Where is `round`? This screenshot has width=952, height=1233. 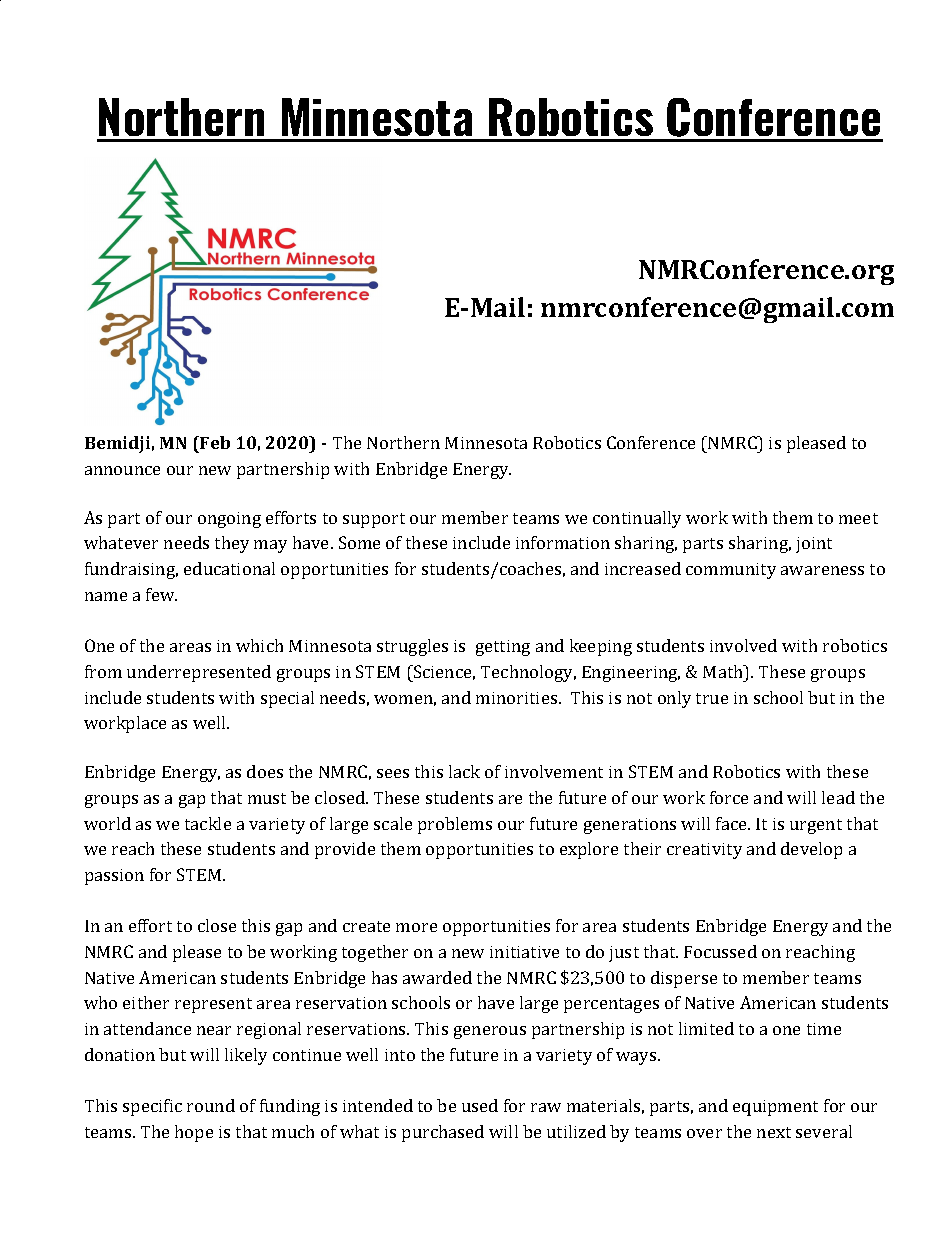 round is located at coordinates (211, 1105).
